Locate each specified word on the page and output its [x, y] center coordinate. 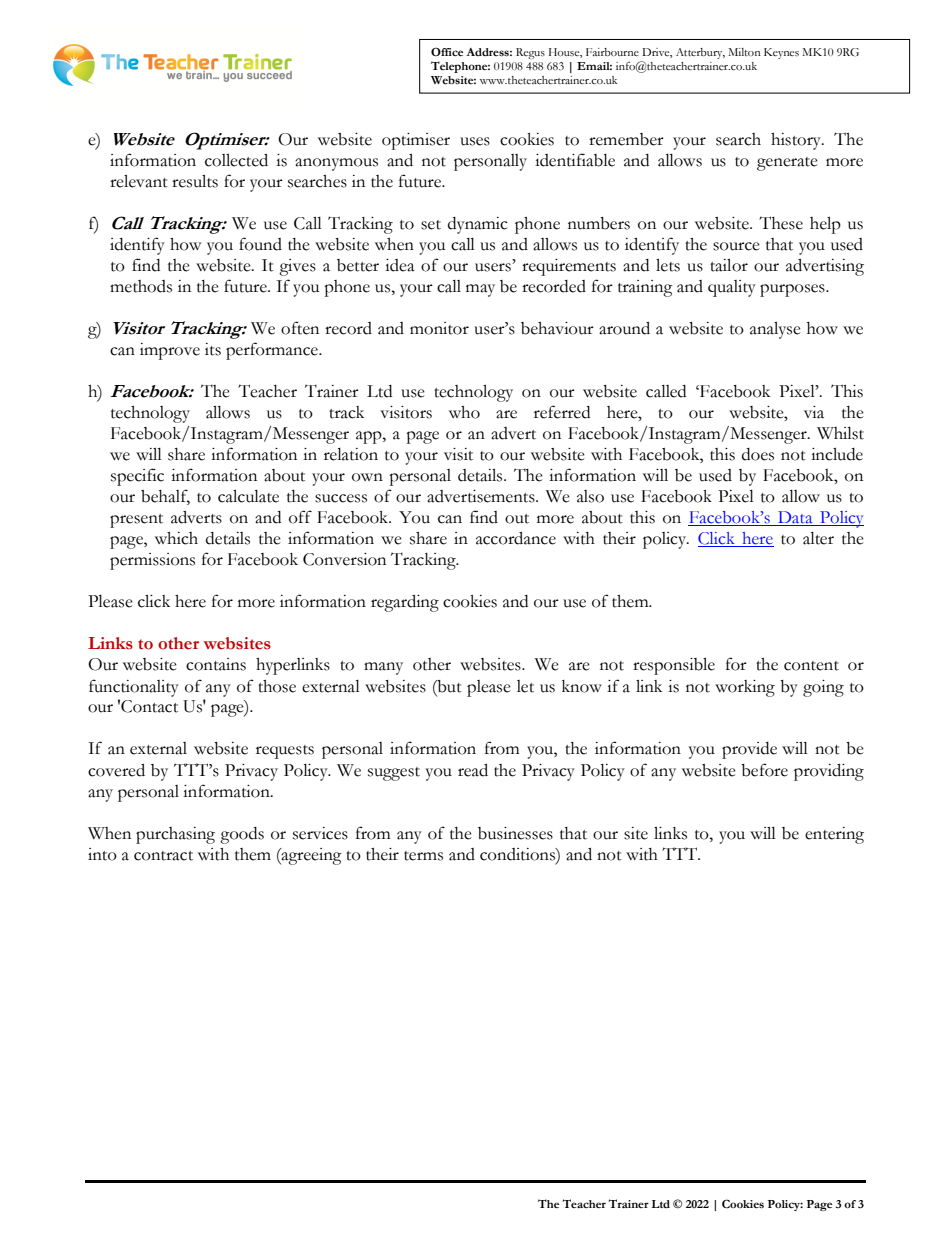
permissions [152, 561]
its [213, 349]
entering [834, 835]
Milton [744, 52]
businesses [515, 833]
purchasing [175, 835]
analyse [775, 330]
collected [236, 160]
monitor [439, 328]
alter [818, 538]
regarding [405, 603]
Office [447, 51]
